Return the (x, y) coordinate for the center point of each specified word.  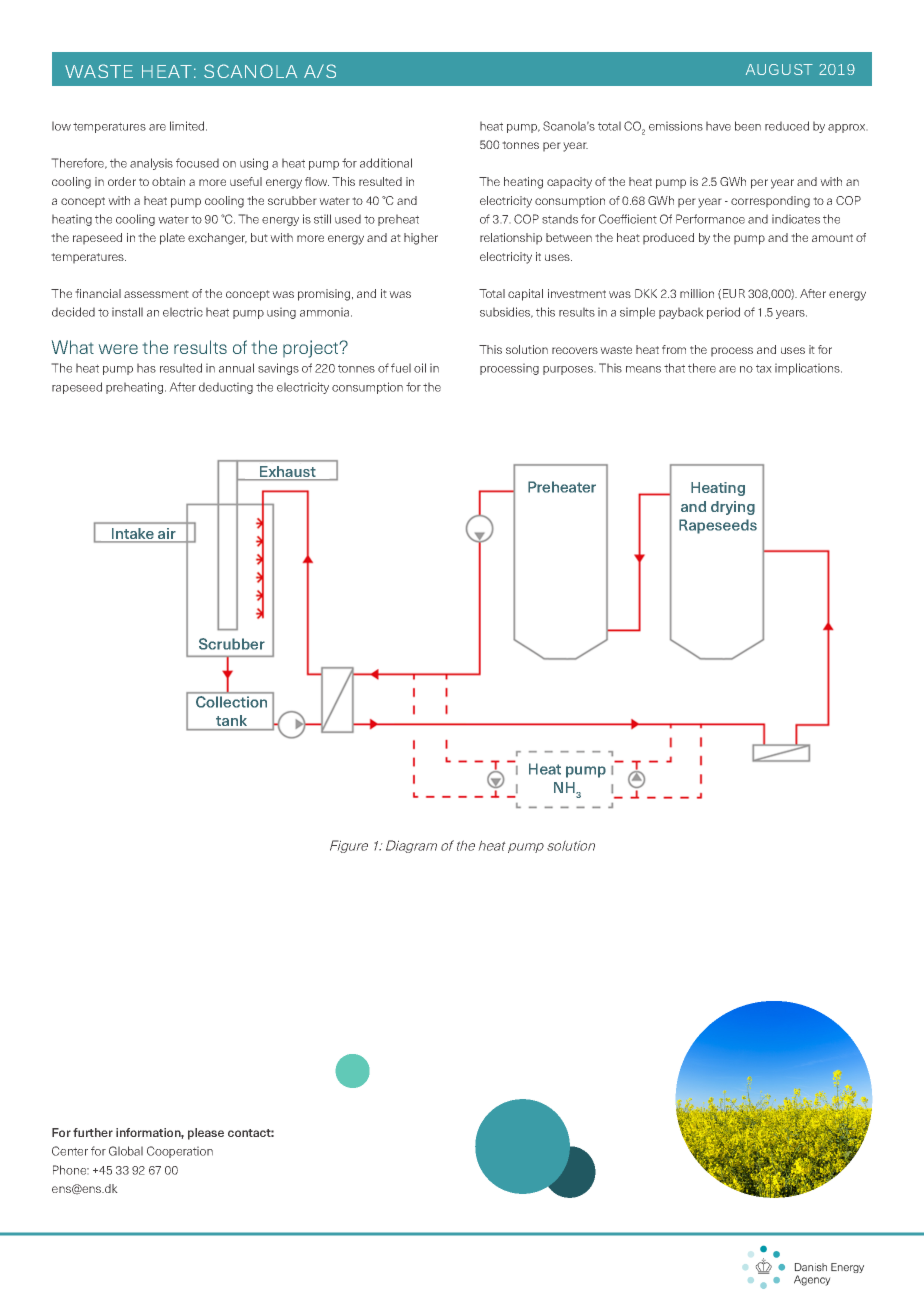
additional (386, 163)
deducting (226, 388)
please (206, 1134)
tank (231, 720)
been (748, 126)
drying (733, 508)
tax (764, 368)
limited (188, 126)
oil (420, 368)
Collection (231, 702)
